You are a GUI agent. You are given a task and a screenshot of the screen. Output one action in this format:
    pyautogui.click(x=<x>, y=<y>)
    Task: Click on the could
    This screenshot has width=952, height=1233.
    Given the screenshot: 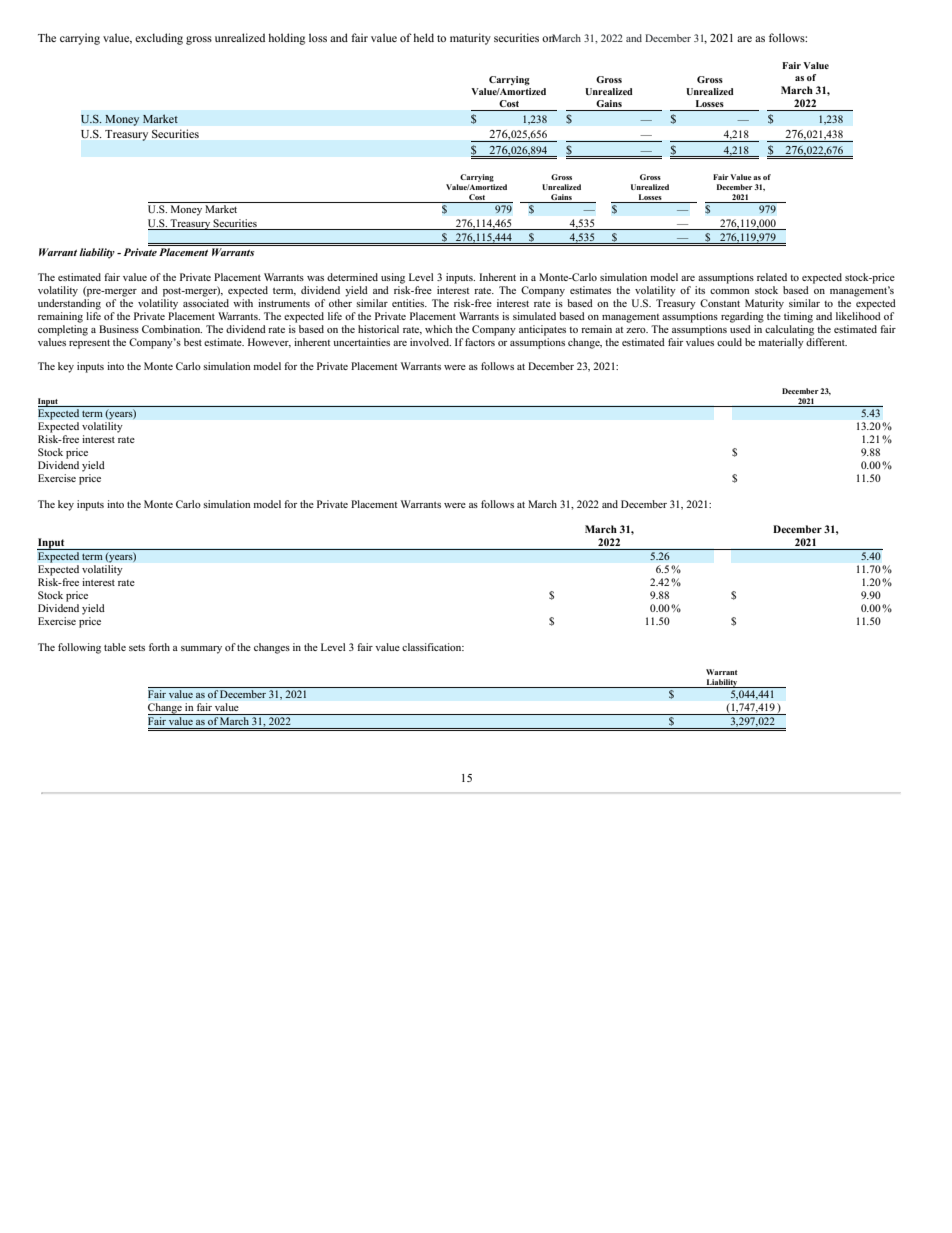 What is the action you would take?
    pyautogui.click(x=729, y=342)
